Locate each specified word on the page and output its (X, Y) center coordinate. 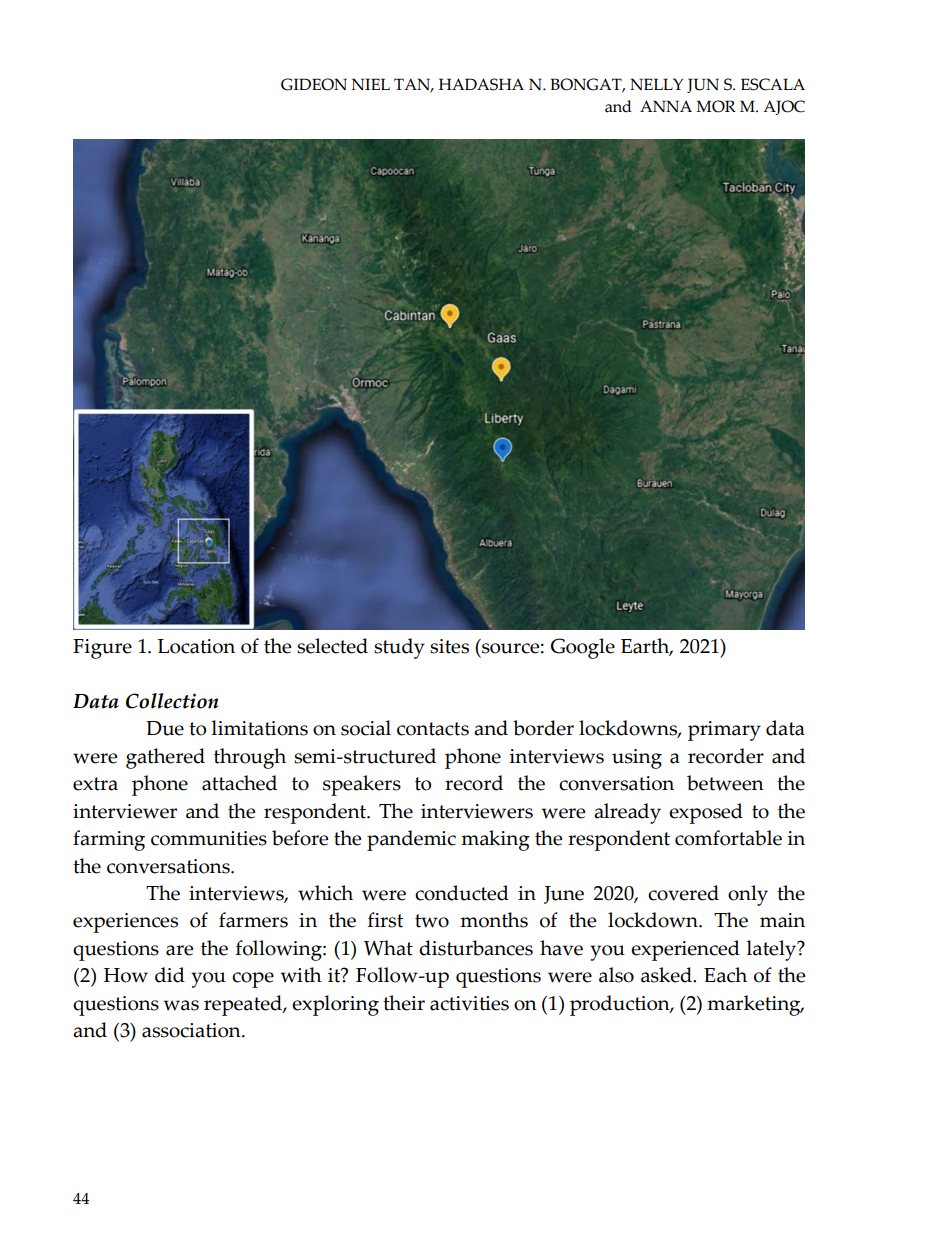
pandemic (411, 840)
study (399, 648)
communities (209, 838)
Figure (102, 649)
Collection (172, 701)
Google (583, 648)
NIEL (371, 84)
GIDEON (314, 84)
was (181, 1005)
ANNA (666, 106)
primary (724, 731)
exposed (706, 813)
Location (196, 646)
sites (449, 646)
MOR (716, 106)
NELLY (656, 84)
